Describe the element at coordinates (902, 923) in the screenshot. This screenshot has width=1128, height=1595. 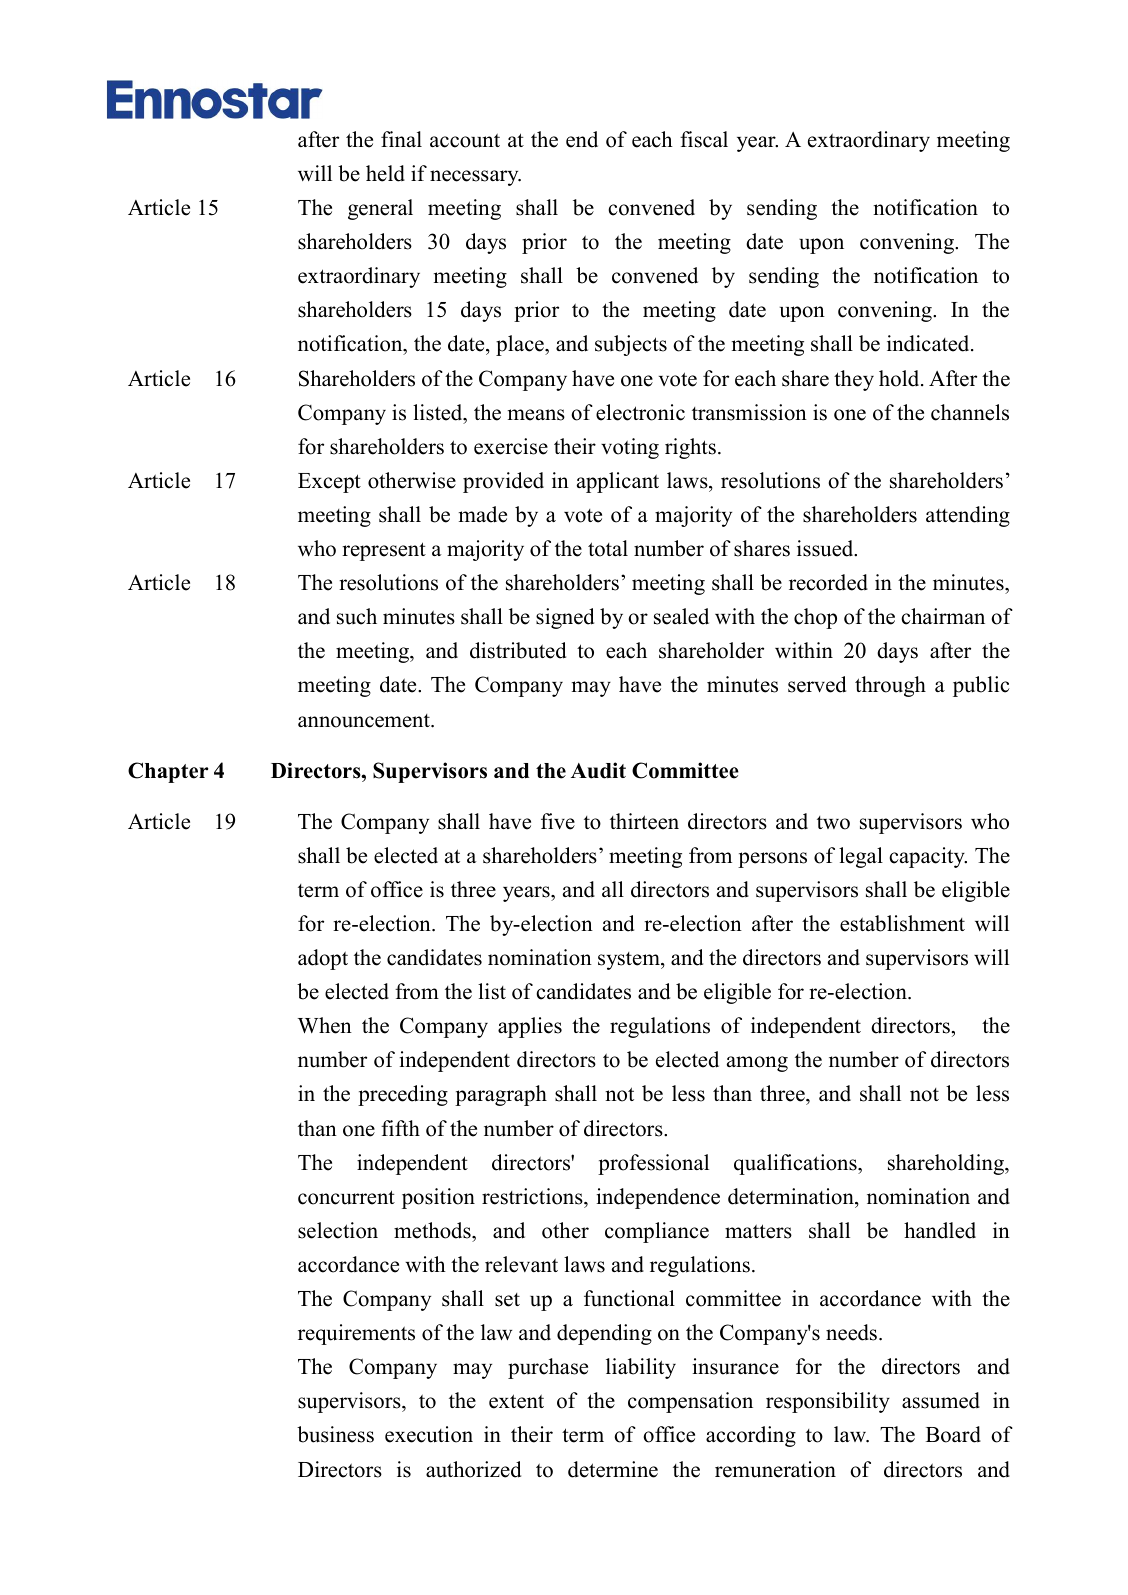
I see `establishment` at that location.
